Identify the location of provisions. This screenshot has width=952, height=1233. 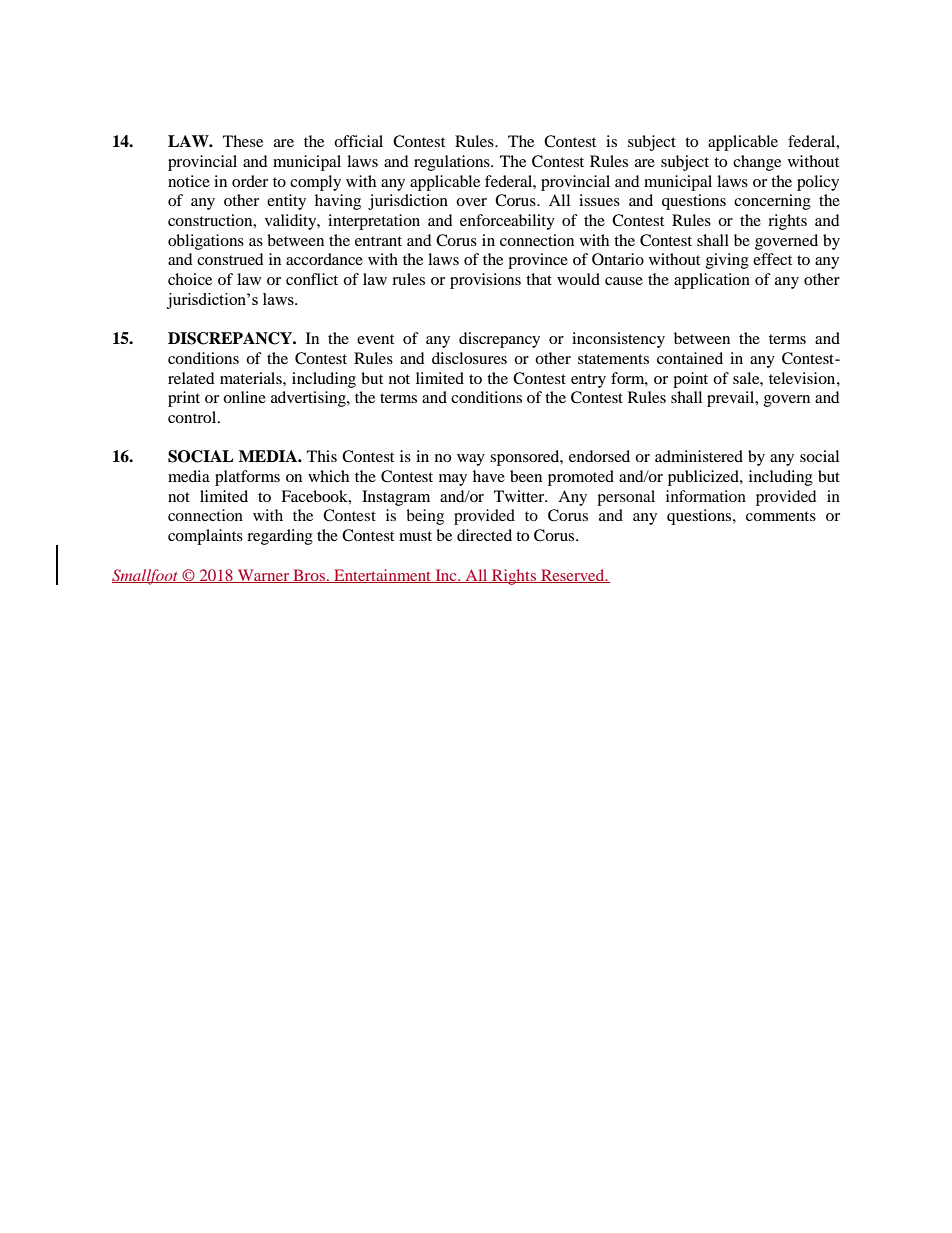
(485, 281).
